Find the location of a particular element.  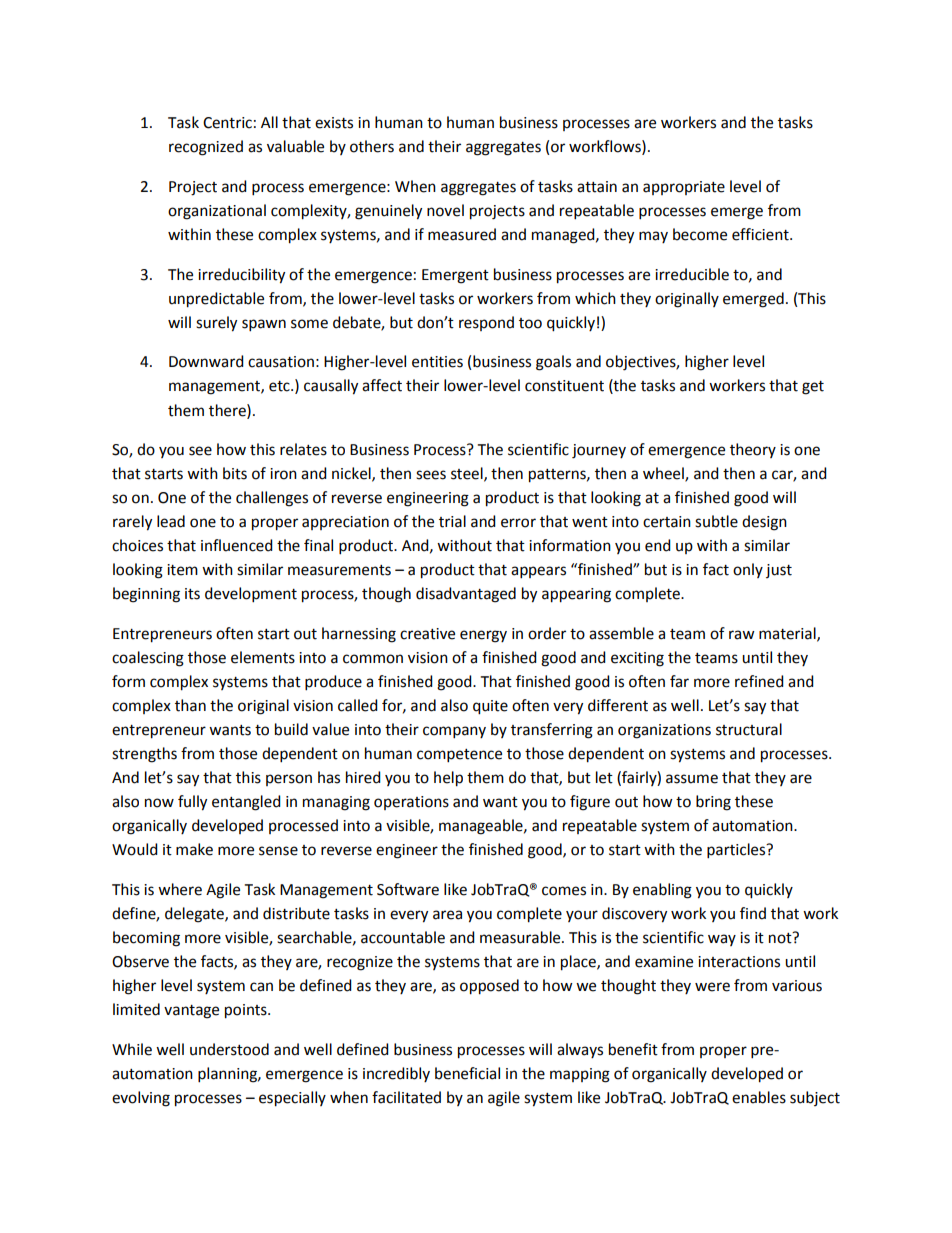

operations is located at coordinates (411, 803).
